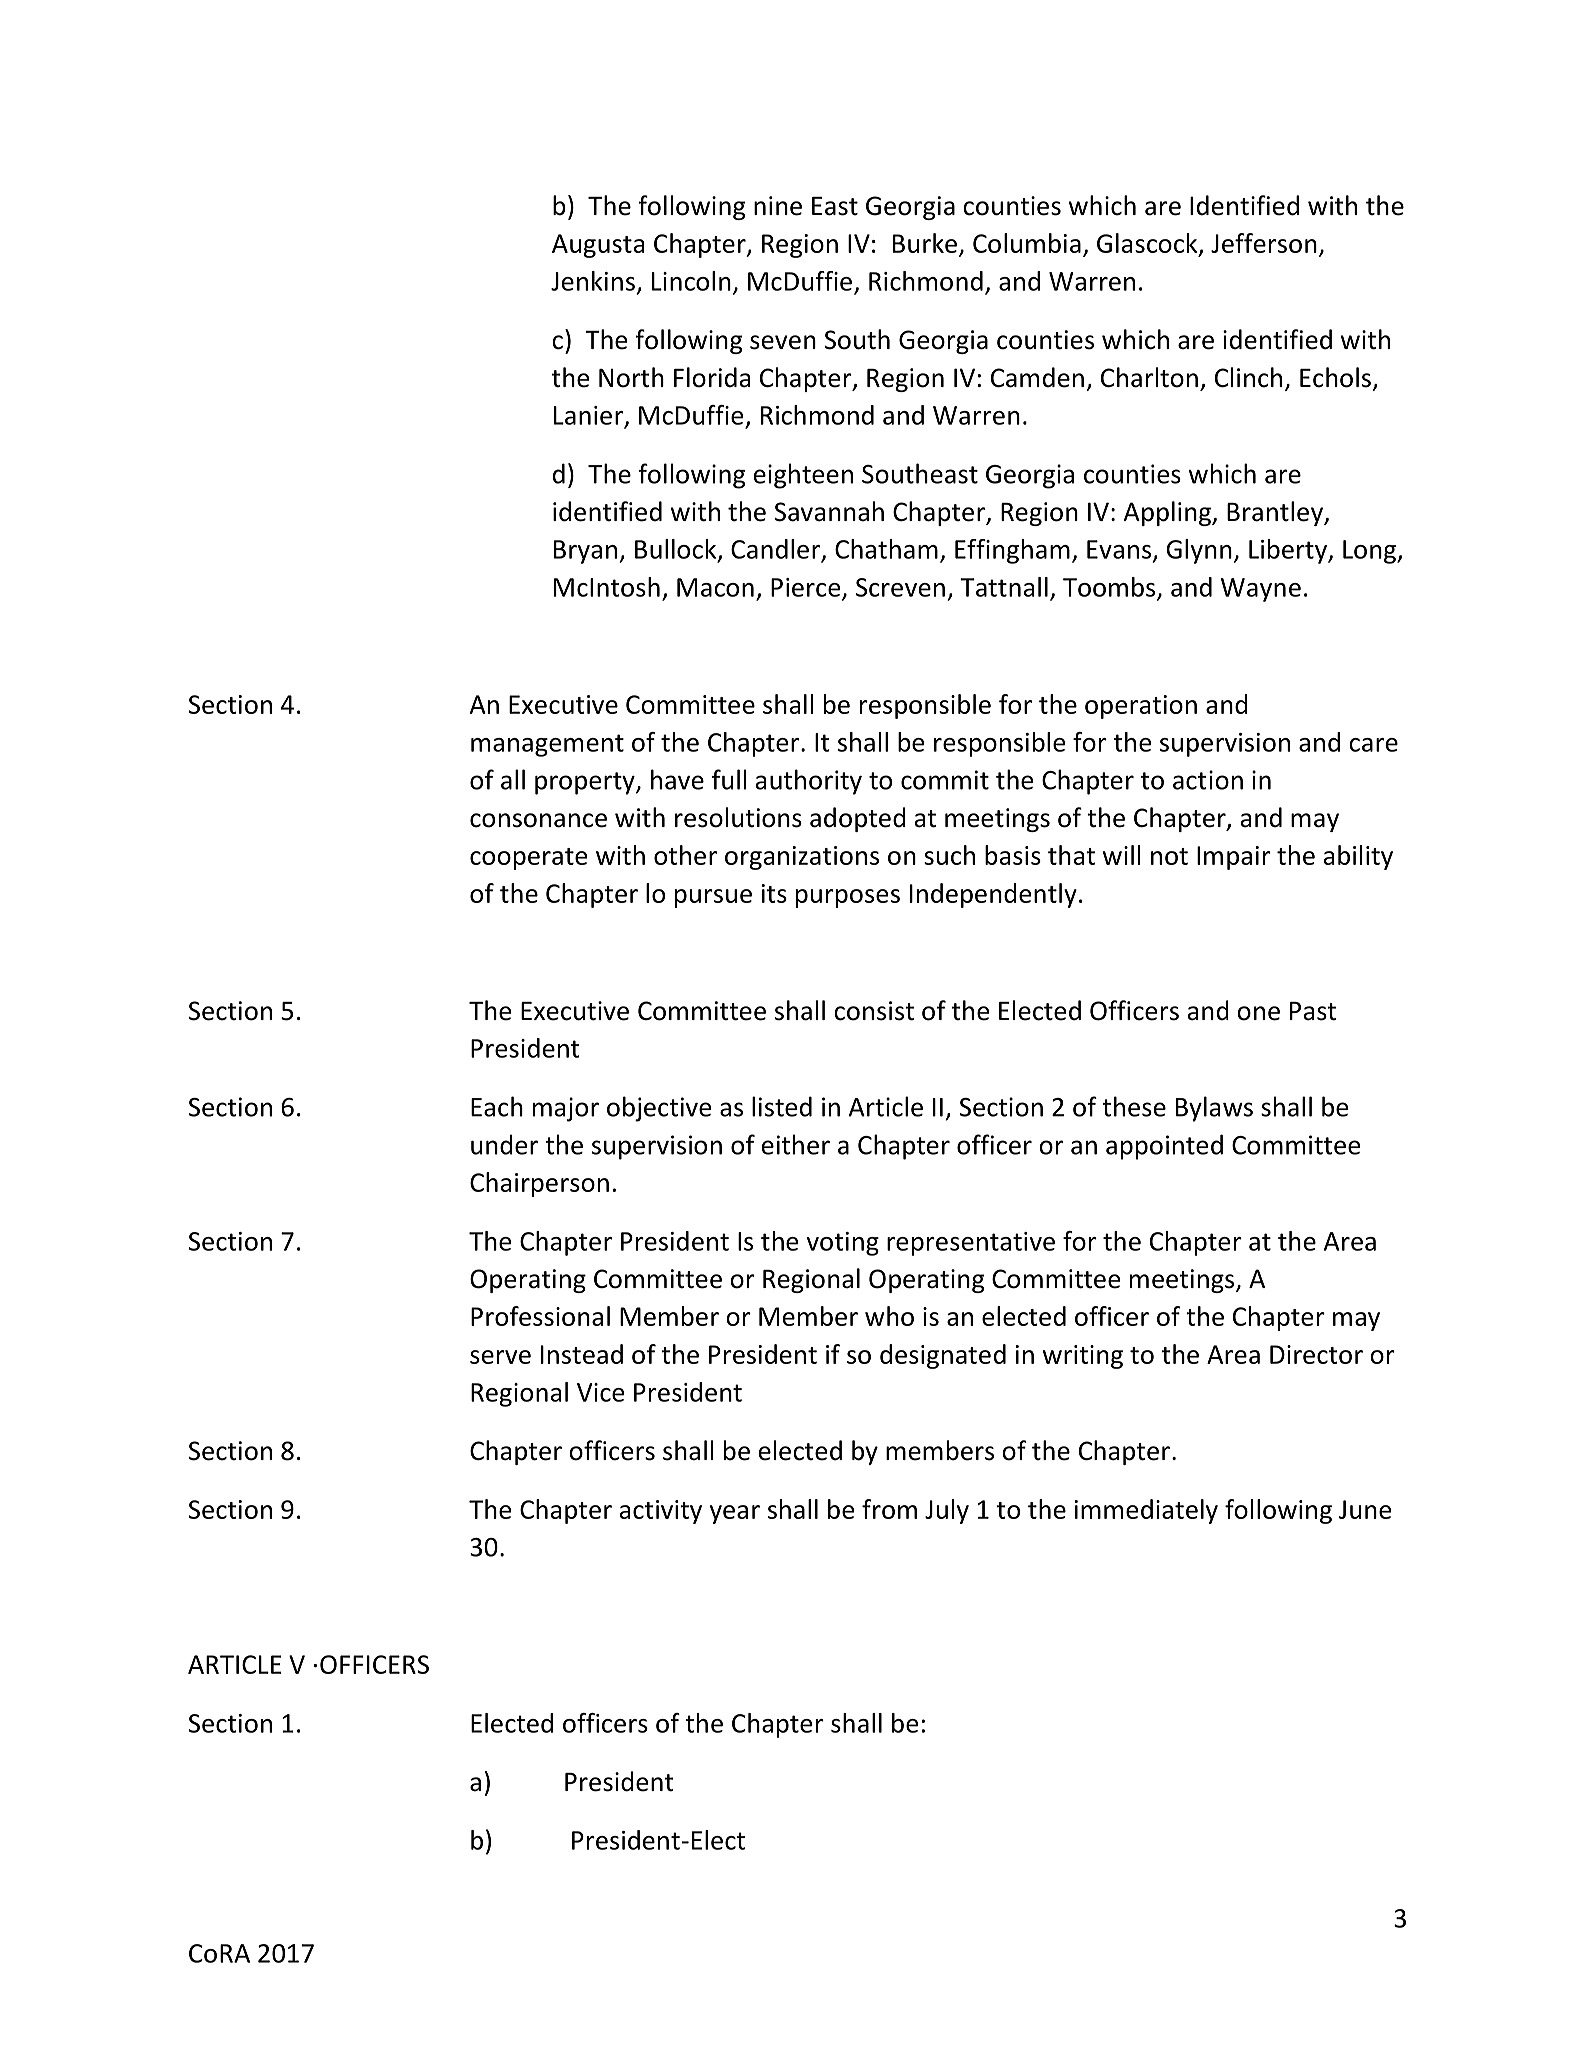  Describe the element at coordinates (1261, 590) in the screenshot. I see `Wayne` at that location.
